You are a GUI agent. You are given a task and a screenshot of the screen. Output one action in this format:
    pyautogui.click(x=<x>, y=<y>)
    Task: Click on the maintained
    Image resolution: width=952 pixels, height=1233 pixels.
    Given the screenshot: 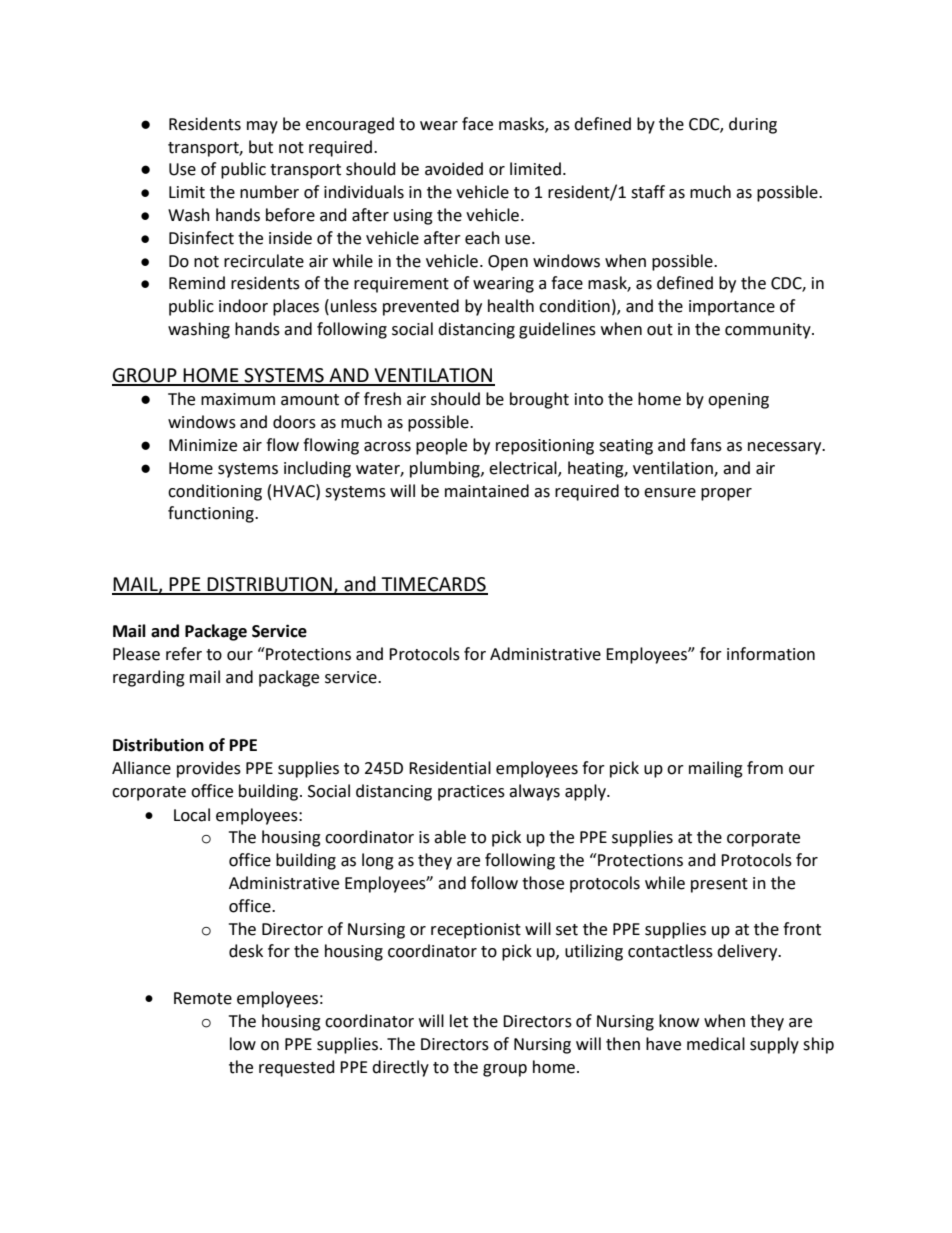 What is the action you would take?
    pyautogui.click(x=487, y=491)
